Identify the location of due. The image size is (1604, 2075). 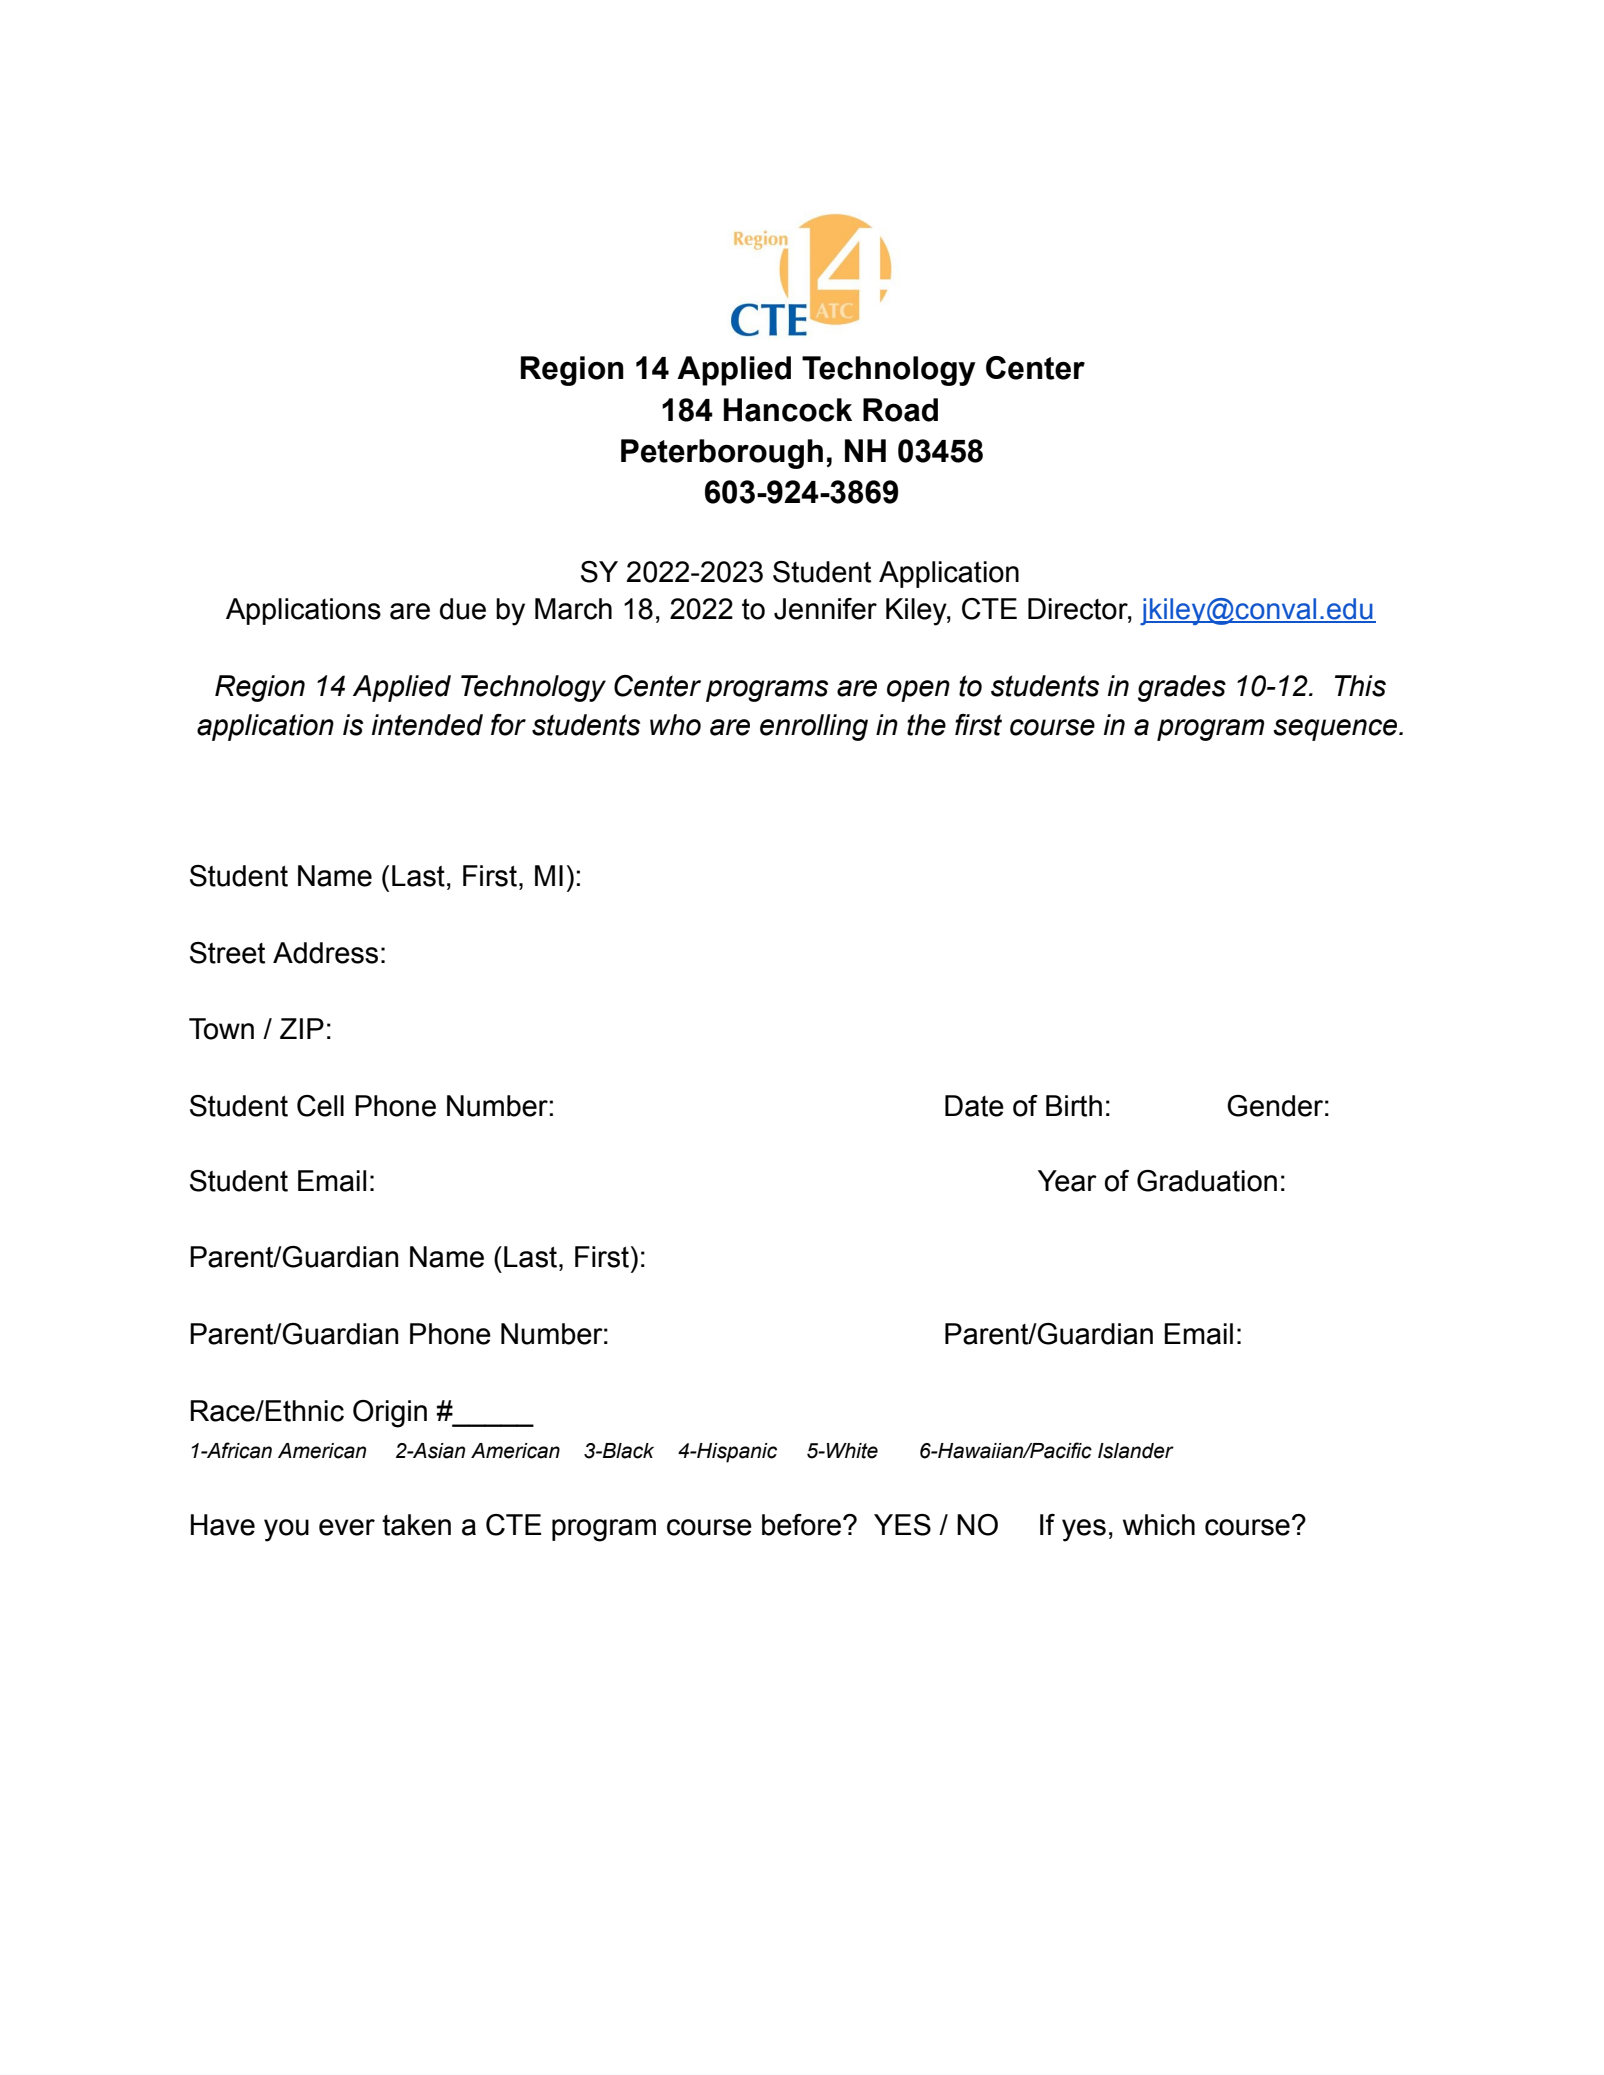
(463, 609).
